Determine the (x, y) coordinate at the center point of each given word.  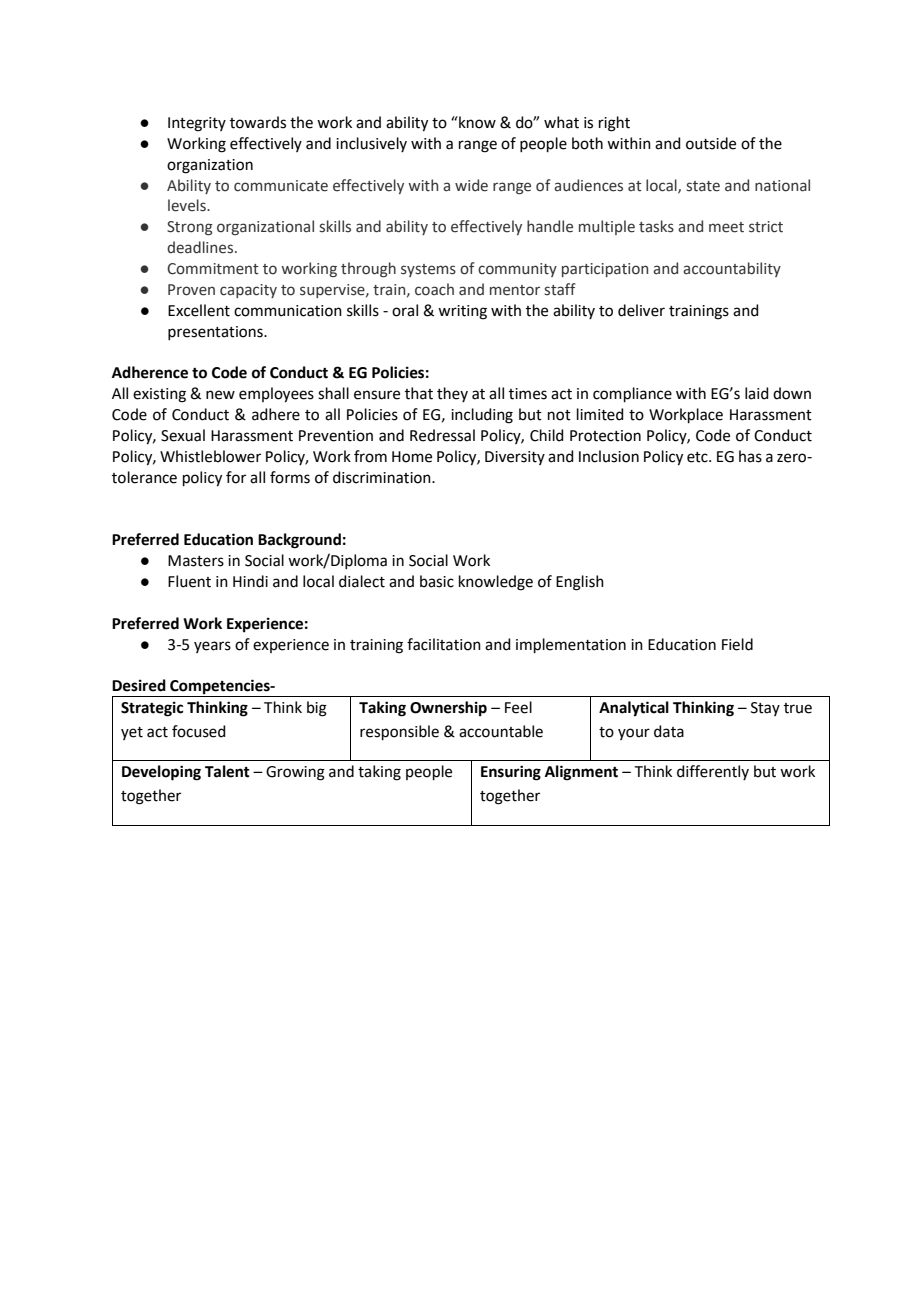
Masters (196, 561)
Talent (227, 771)
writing (462, 312)
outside (711, 143)
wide (471, 185)
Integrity (197, 124)
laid (757, 393)
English (580, 583)
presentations (216, 333)
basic (437, 581)
